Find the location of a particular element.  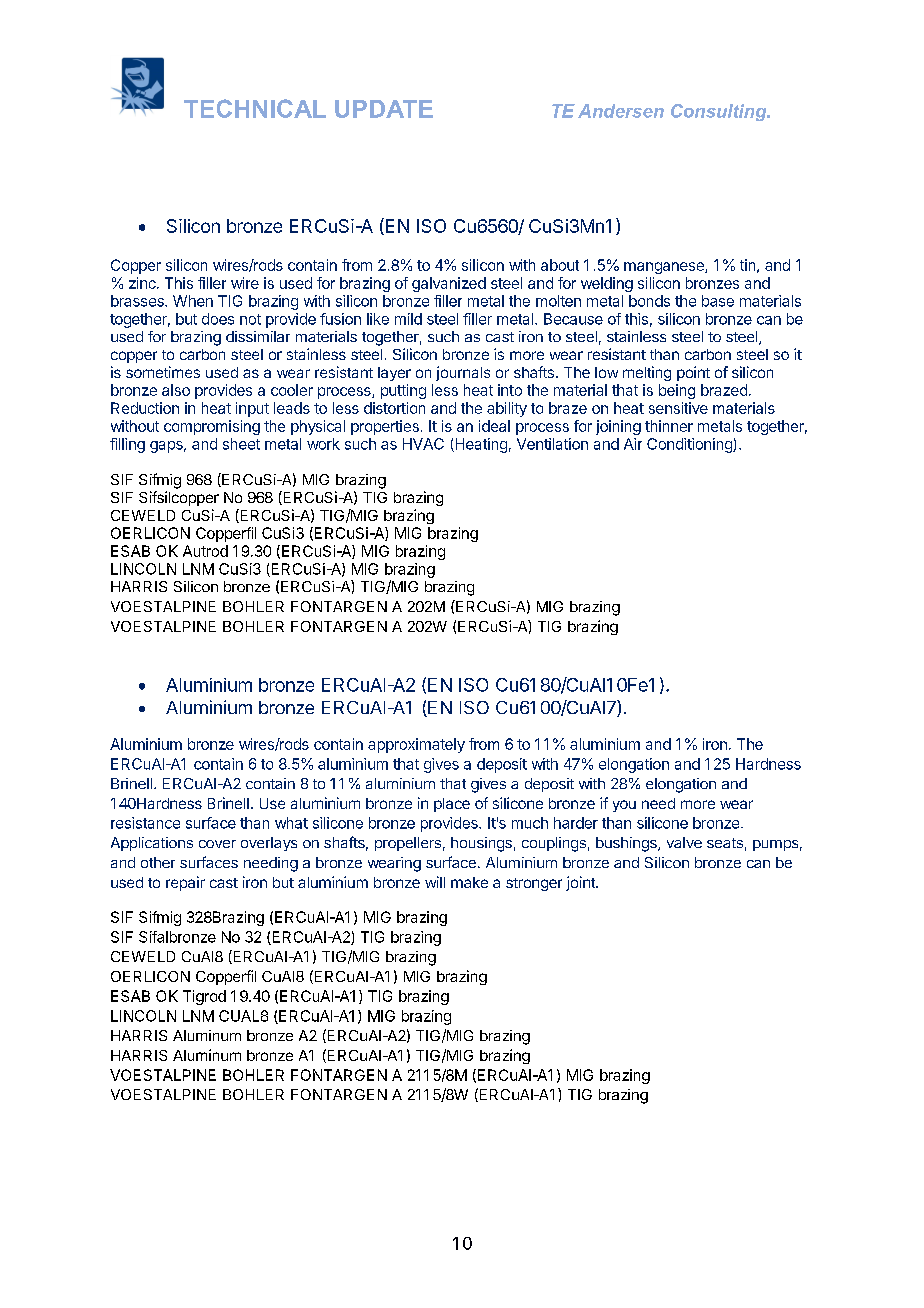

UPDATE is located at coordinates (384, 109).
